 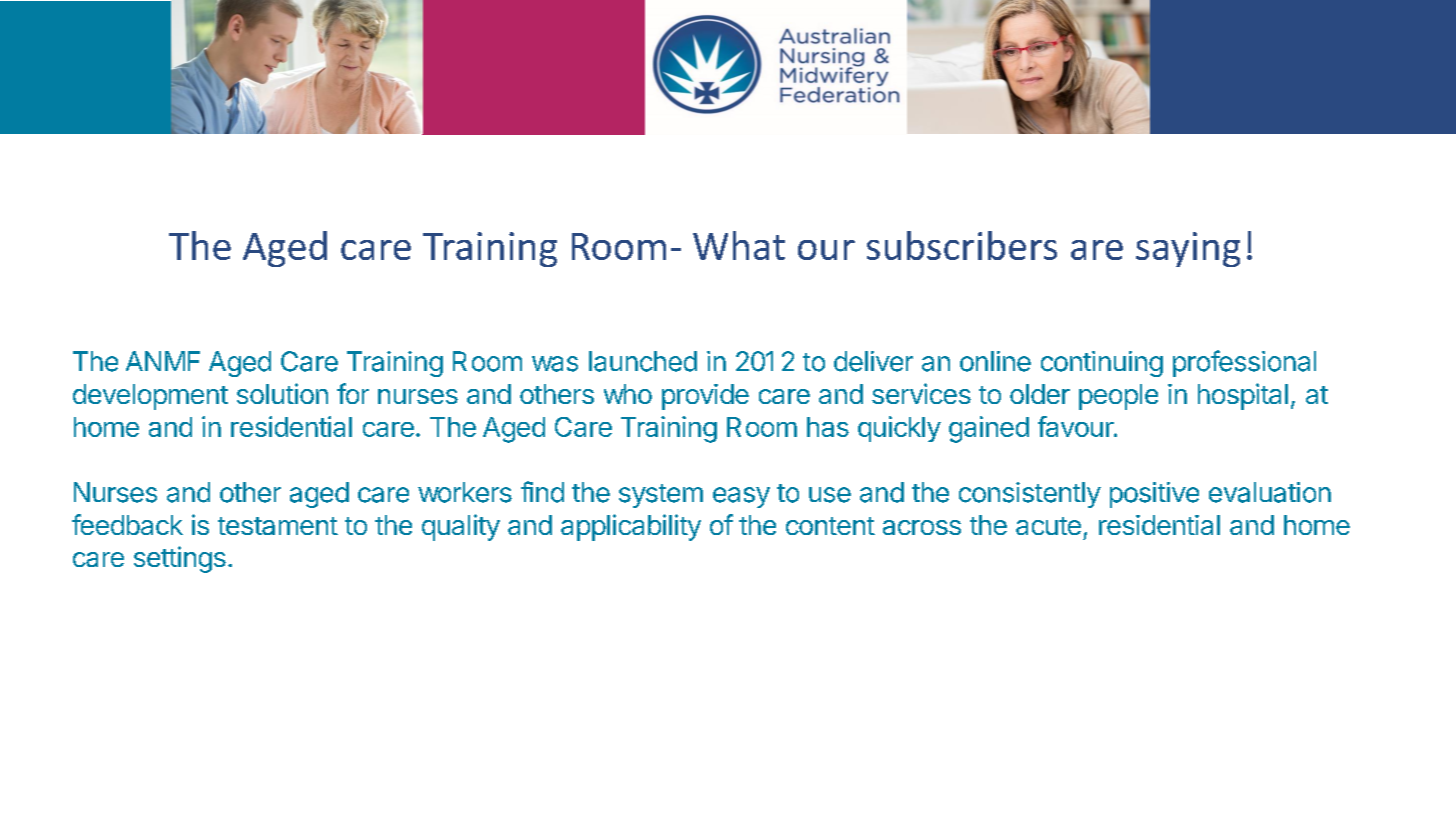 What do you see at coordinates (995, 361) in the screenshot?
I see `online` at bounding box center [995, 361].
